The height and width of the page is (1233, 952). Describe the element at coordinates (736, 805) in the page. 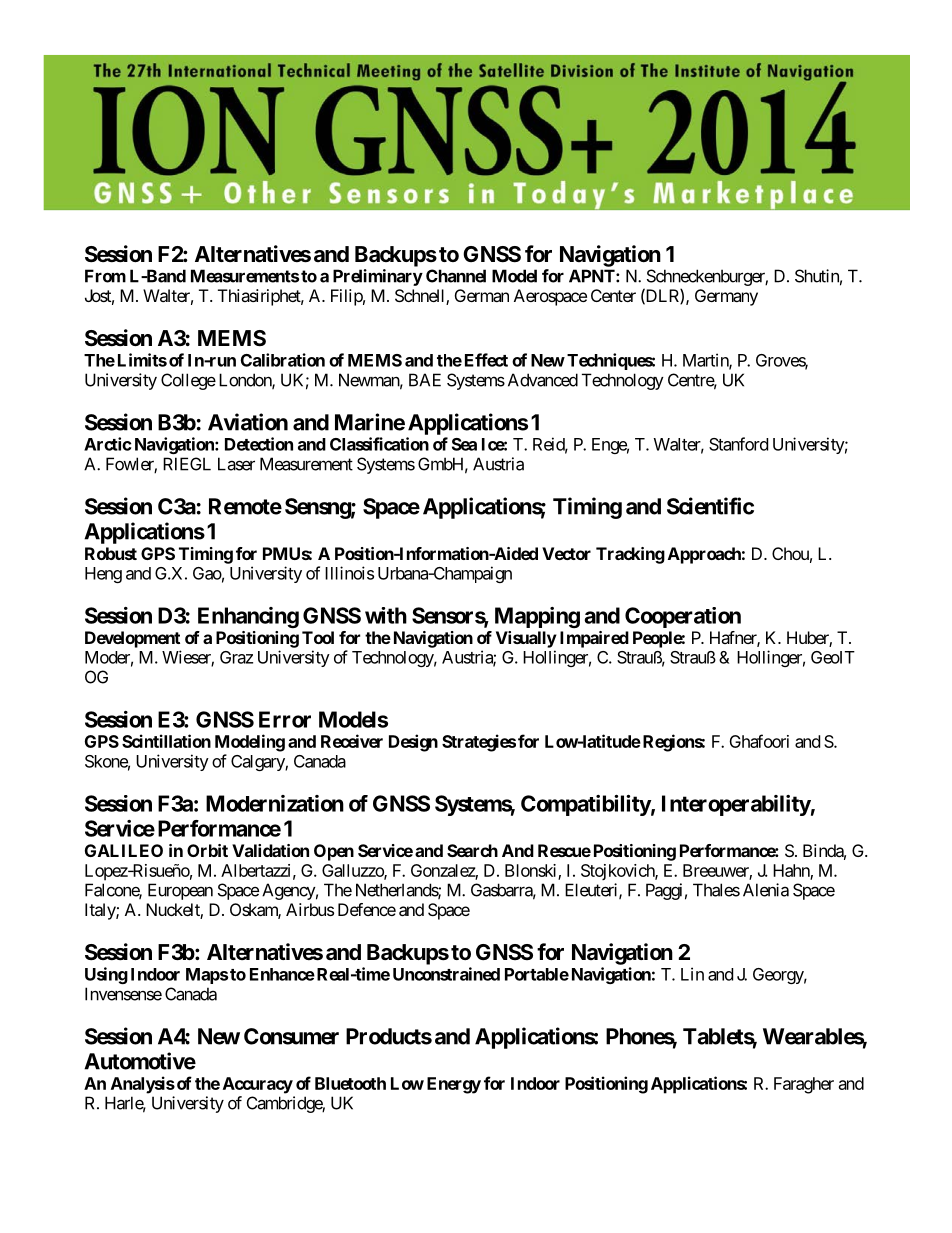

I see `Interoperability` at that location.
